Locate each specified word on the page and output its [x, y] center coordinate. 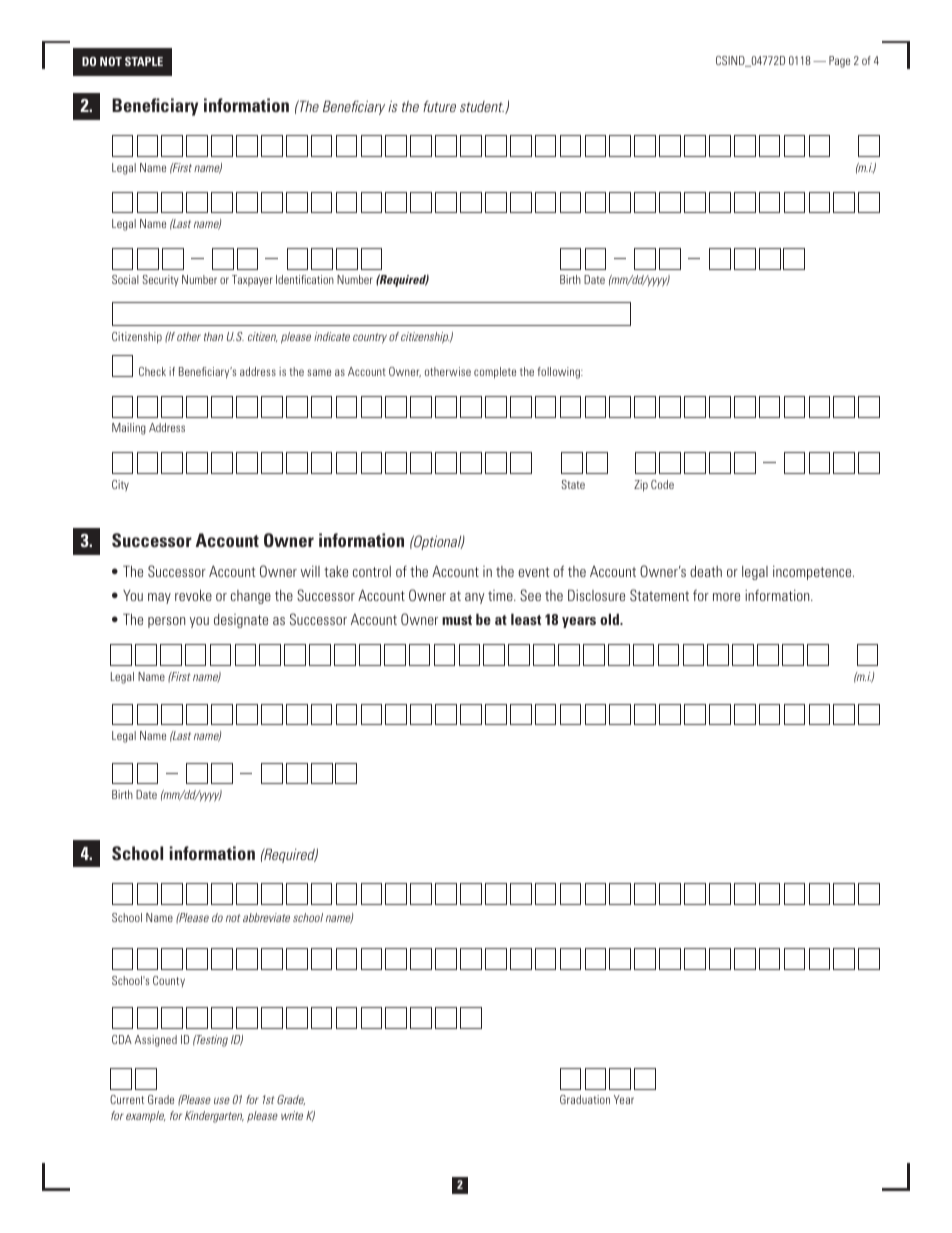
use [222, 1100]
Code [662, 484]
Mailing [129, 429]
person [166, 622]
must [457, 620]
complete [495, 373]
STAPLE [144, 61]
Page [839, 62]
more [726, 597]
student [482, 106]
